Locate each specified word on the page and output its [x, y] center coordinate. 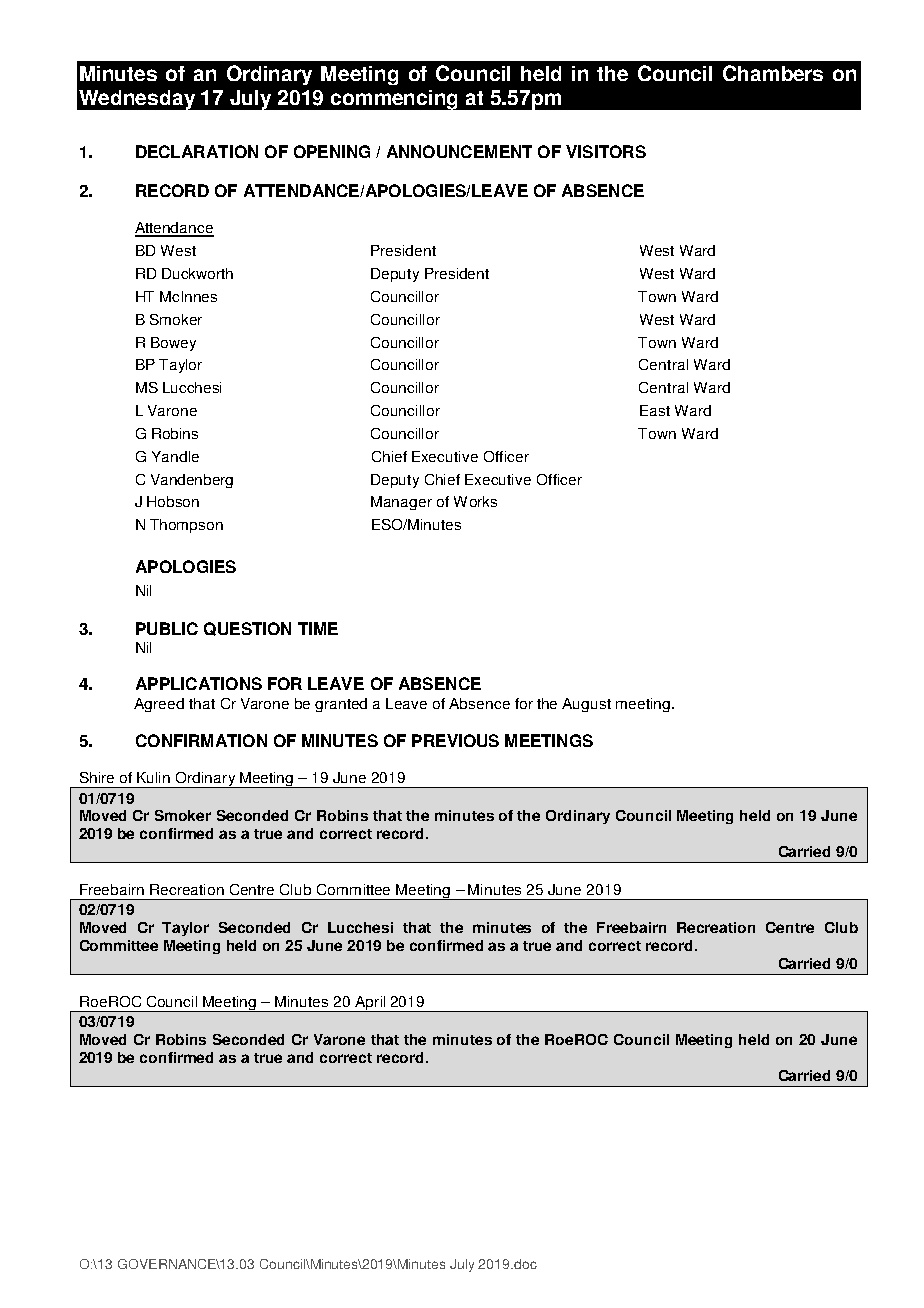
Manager [401, 503]
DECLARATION [197, 151]
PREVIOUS [455, 740]
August [586, 705]
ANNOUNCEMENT [459, 151]
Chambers [773, 73]
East [655, 410]
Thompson [186, 526]
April [370, 1004]
